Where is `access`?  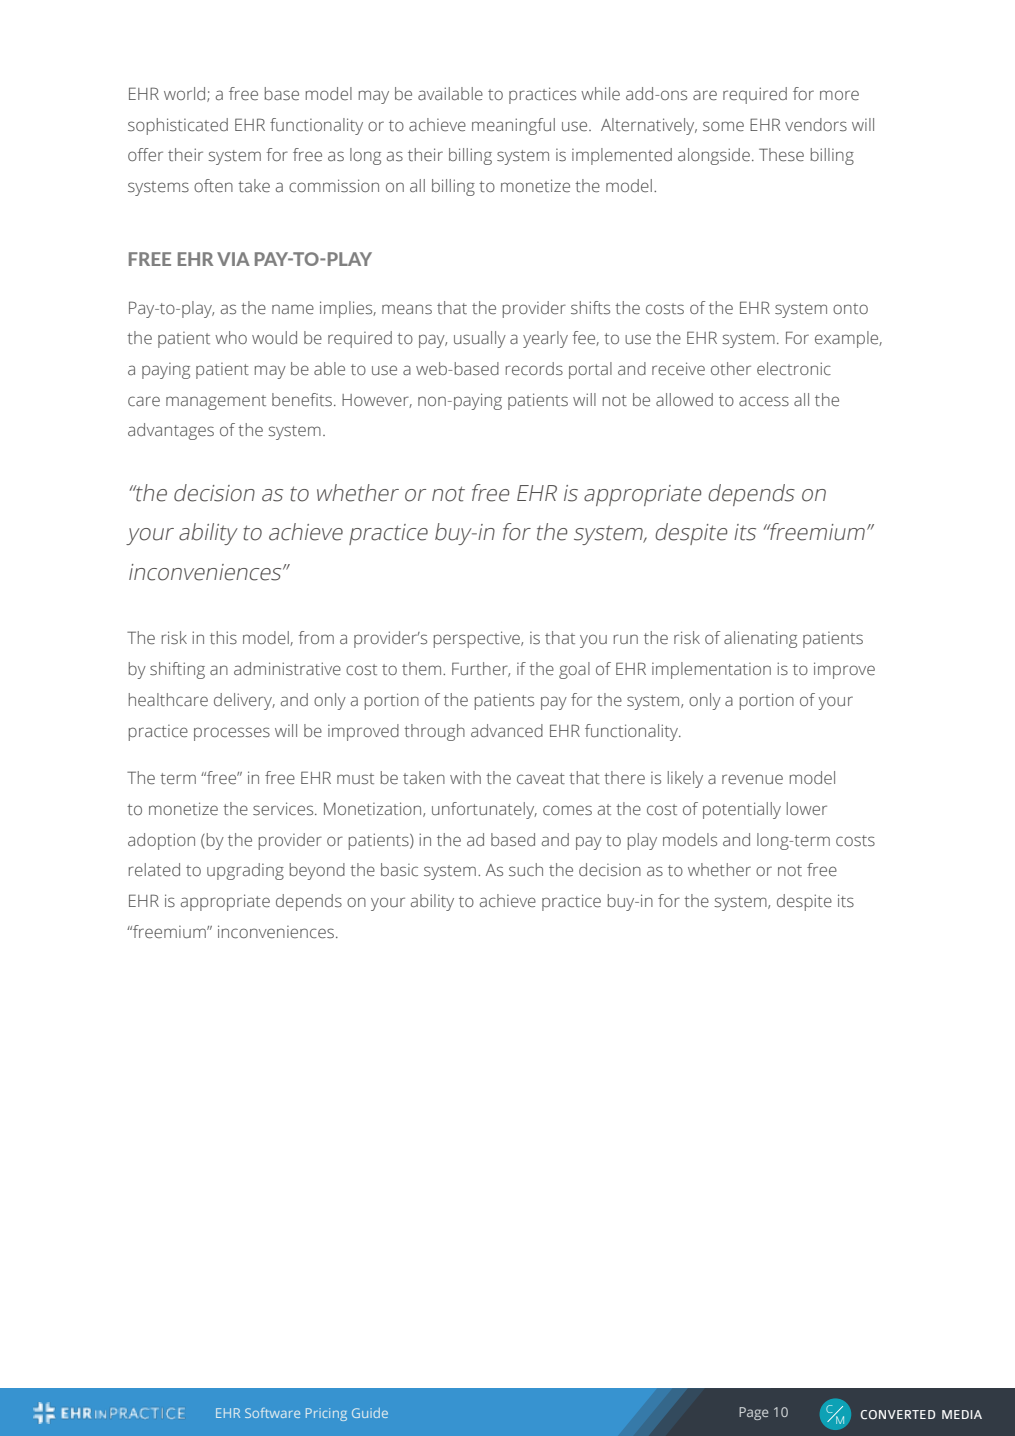
access is located at coordinates (764, 401).
